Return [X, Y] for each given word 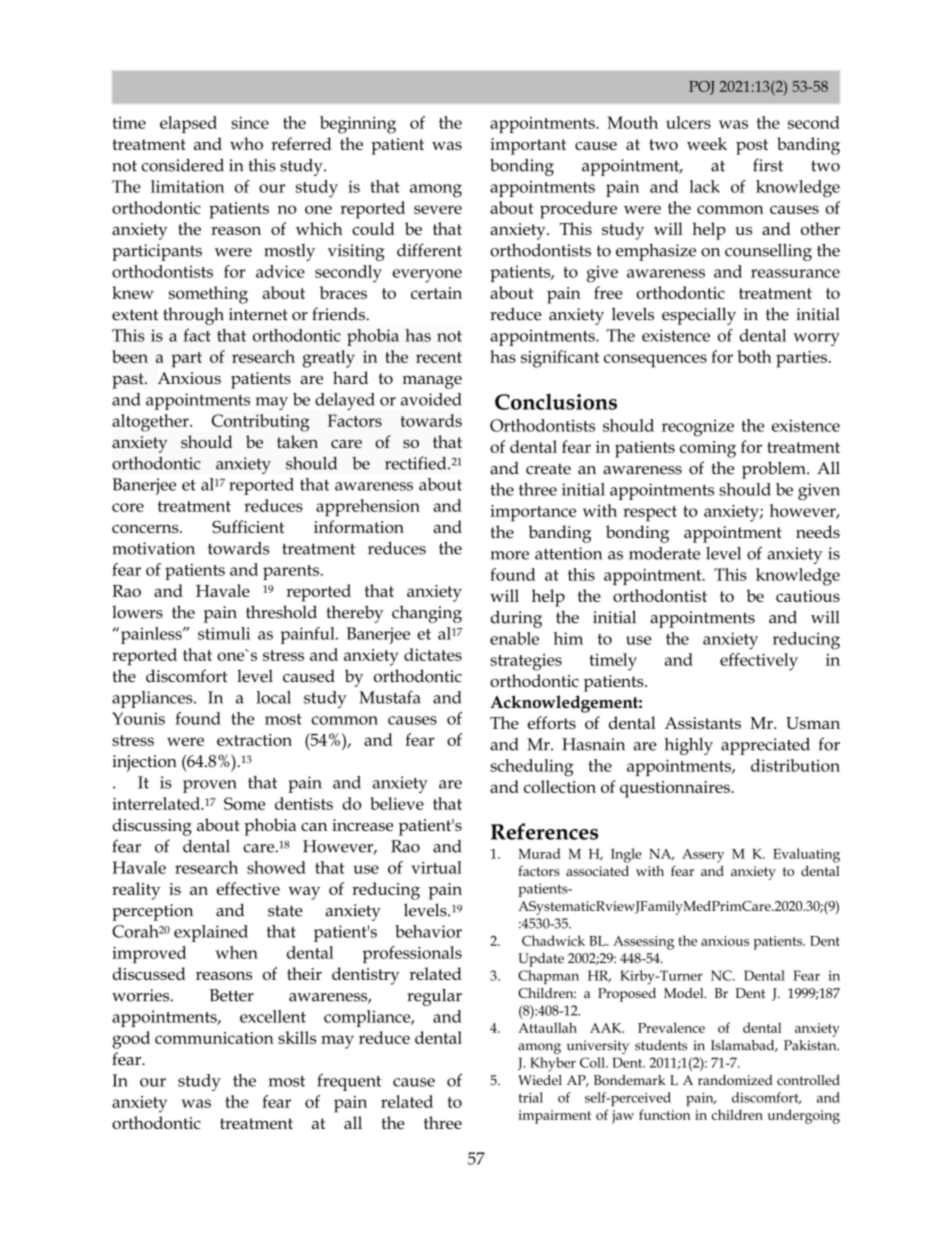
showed [276, 867]
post [752, 147]
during [516, 619]
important [528, 146]
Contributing [261, 423]
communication [214, 1038]
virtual [436, 867]
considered [182, 165]
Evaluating [806, 855]
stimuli [224, 633]
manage [432, 382]
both [755, 356]
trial [531, 1097]
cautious [808, 596]
